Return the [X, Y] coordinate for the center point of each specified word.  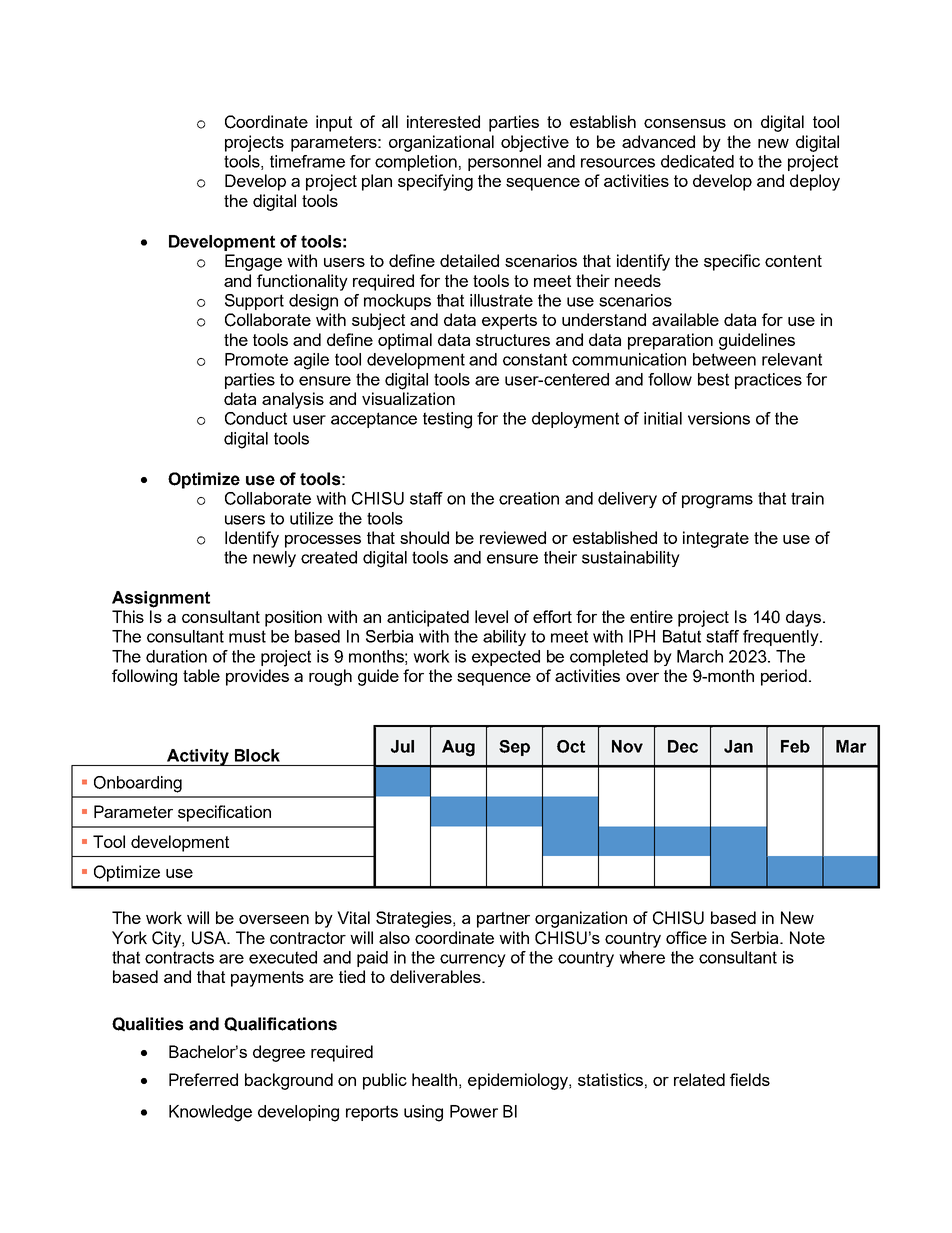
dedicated [697, 161]
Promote [256, 359]
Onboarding [138, 784]
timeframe [307, 161]
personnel [504, 163]
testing [447, 420]
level [491, 616]
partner [503, 920]
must [247, 636]
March [700, 656]
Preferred [203, 1079]
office [686, 937]
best [713, 379]
